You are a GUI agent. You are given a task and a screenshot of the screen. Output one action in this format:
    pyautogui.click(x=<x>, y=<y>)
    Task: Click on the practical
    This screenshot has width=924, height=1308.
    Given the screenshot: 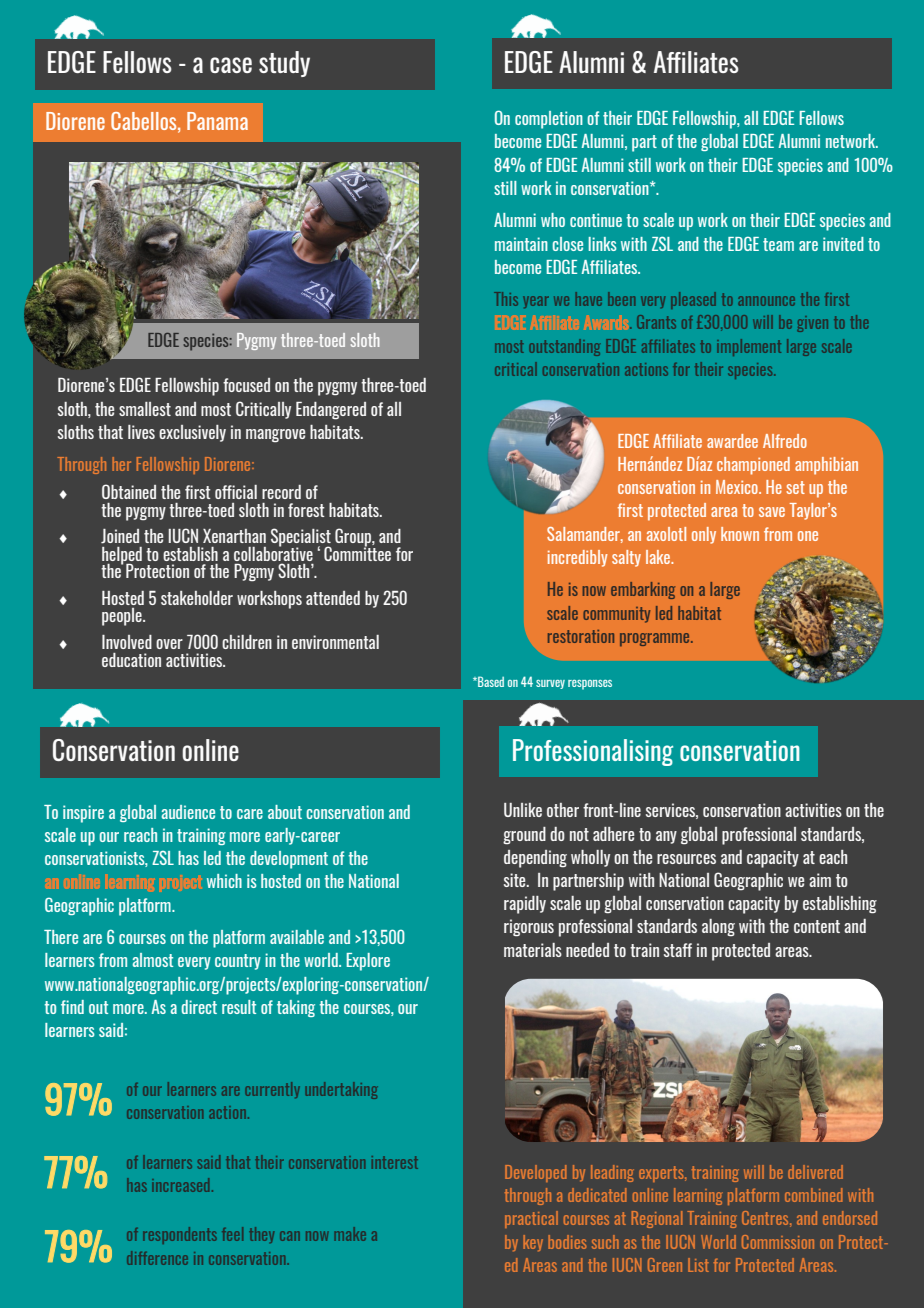 What is the action you would take?
    pyautogui.click(x=531, y=1219)
